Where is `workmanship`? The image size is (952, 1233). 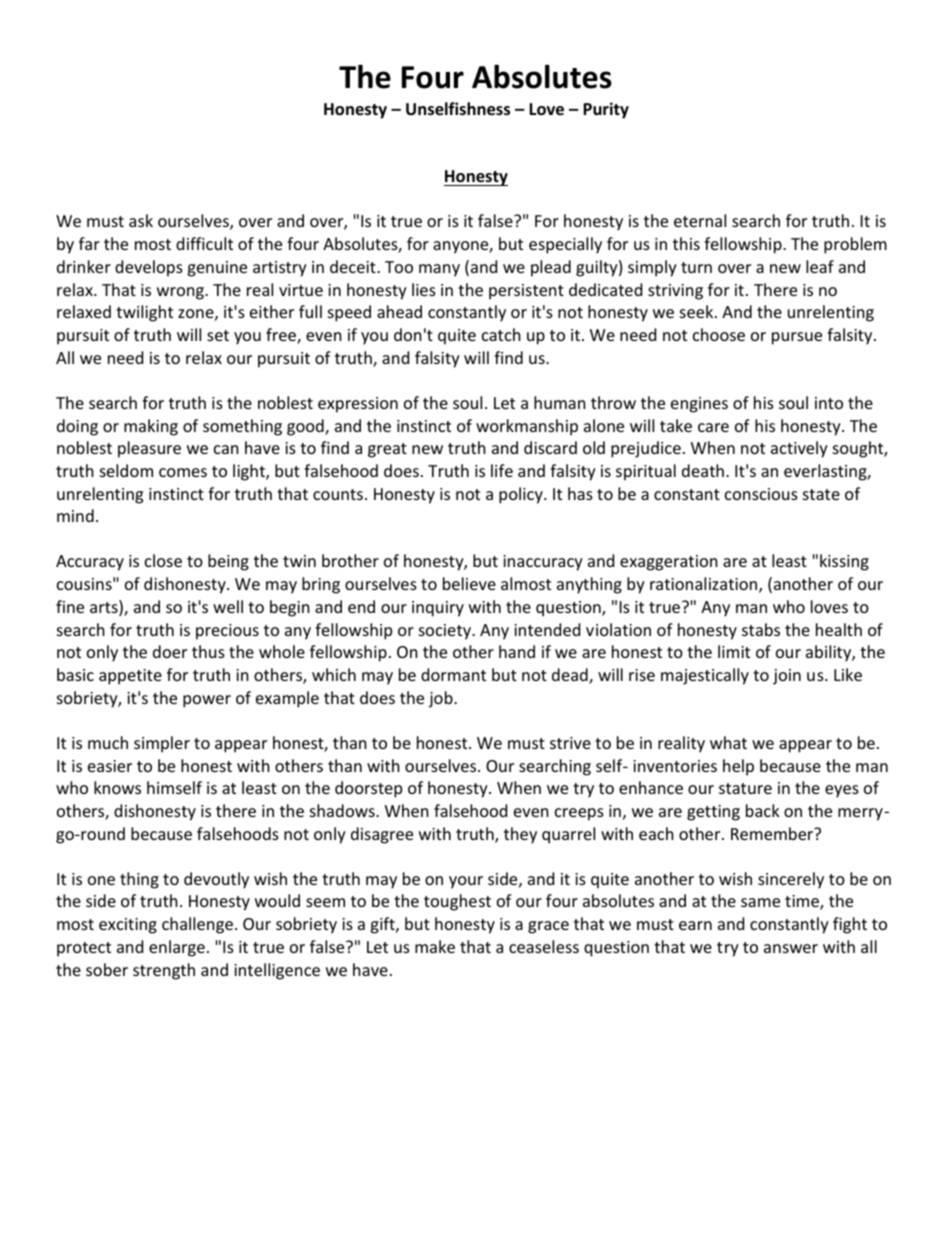
workmanship is located at coordinates (527, 427).
